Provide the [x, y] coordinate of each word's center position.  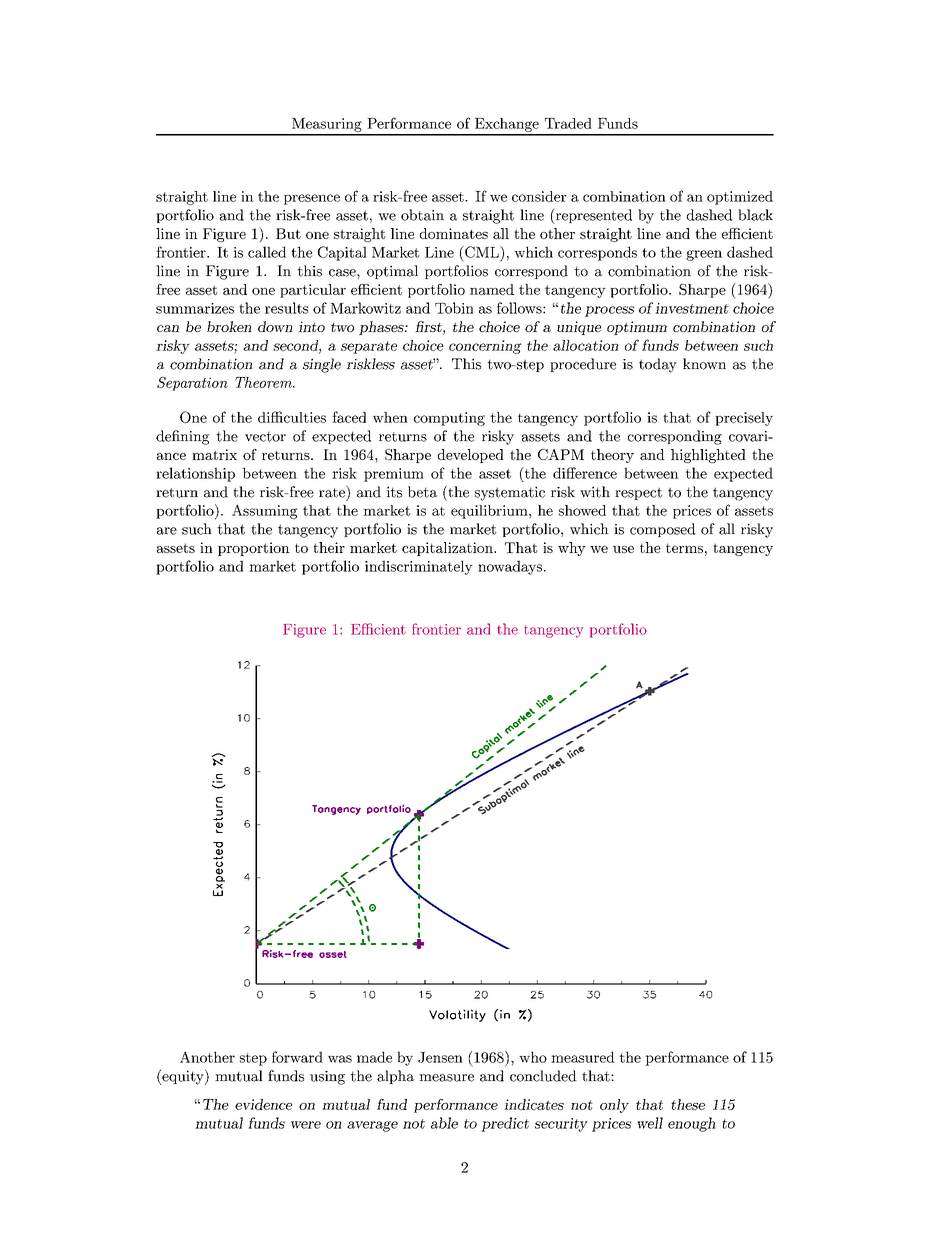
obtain [422, 215]
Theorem [264, 382]
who [533, 1057]
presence [312, 199]
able [444, 1123]
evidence [263, 1104]
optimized [740, 198]
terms [684, 548]
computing [449, 419]
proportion [254, 549]
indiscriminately [419, 567]
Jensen [440, 1057]
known [704, 364]
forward [297, 1057]
